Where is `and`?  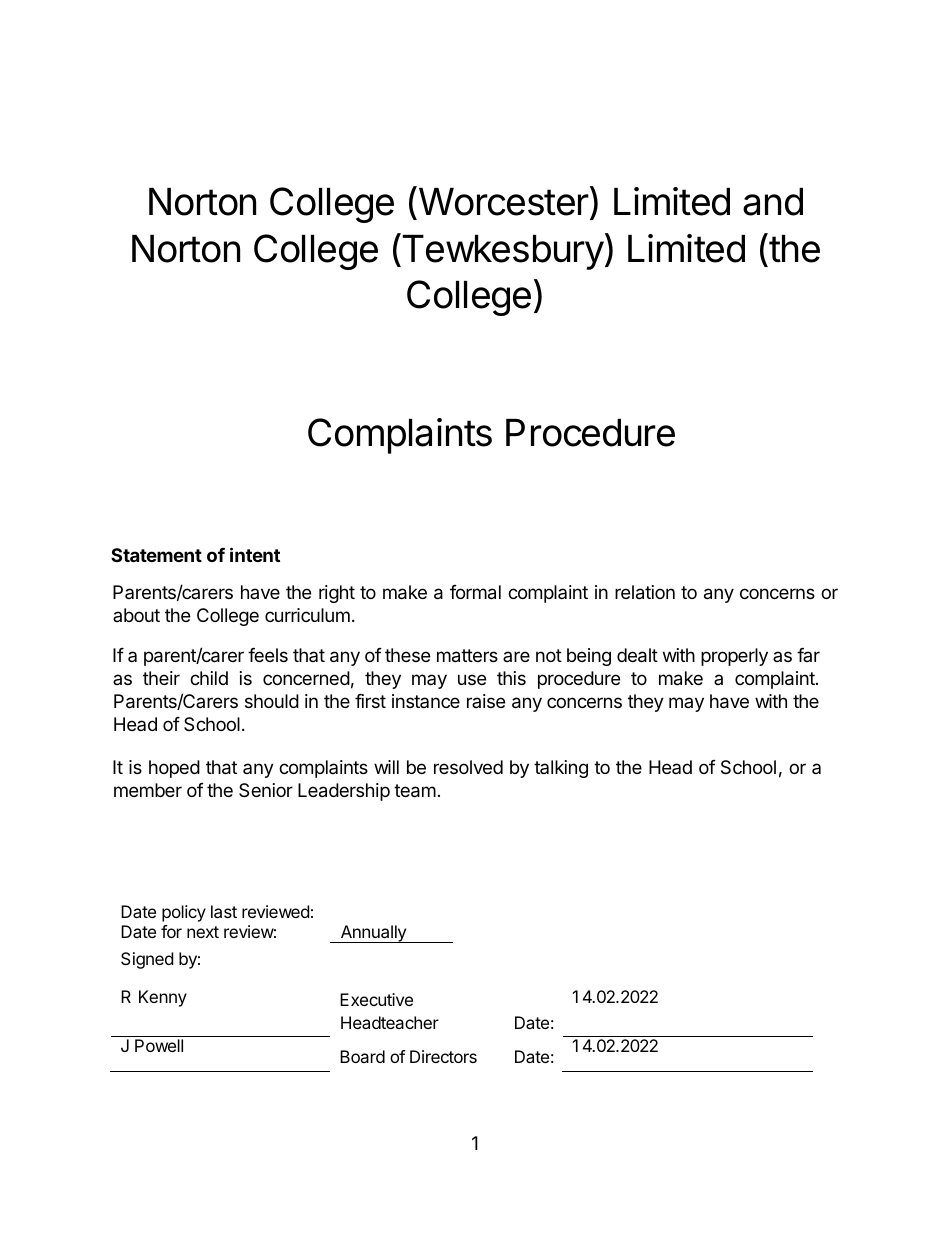
and is located at coordinates (773, 202).
